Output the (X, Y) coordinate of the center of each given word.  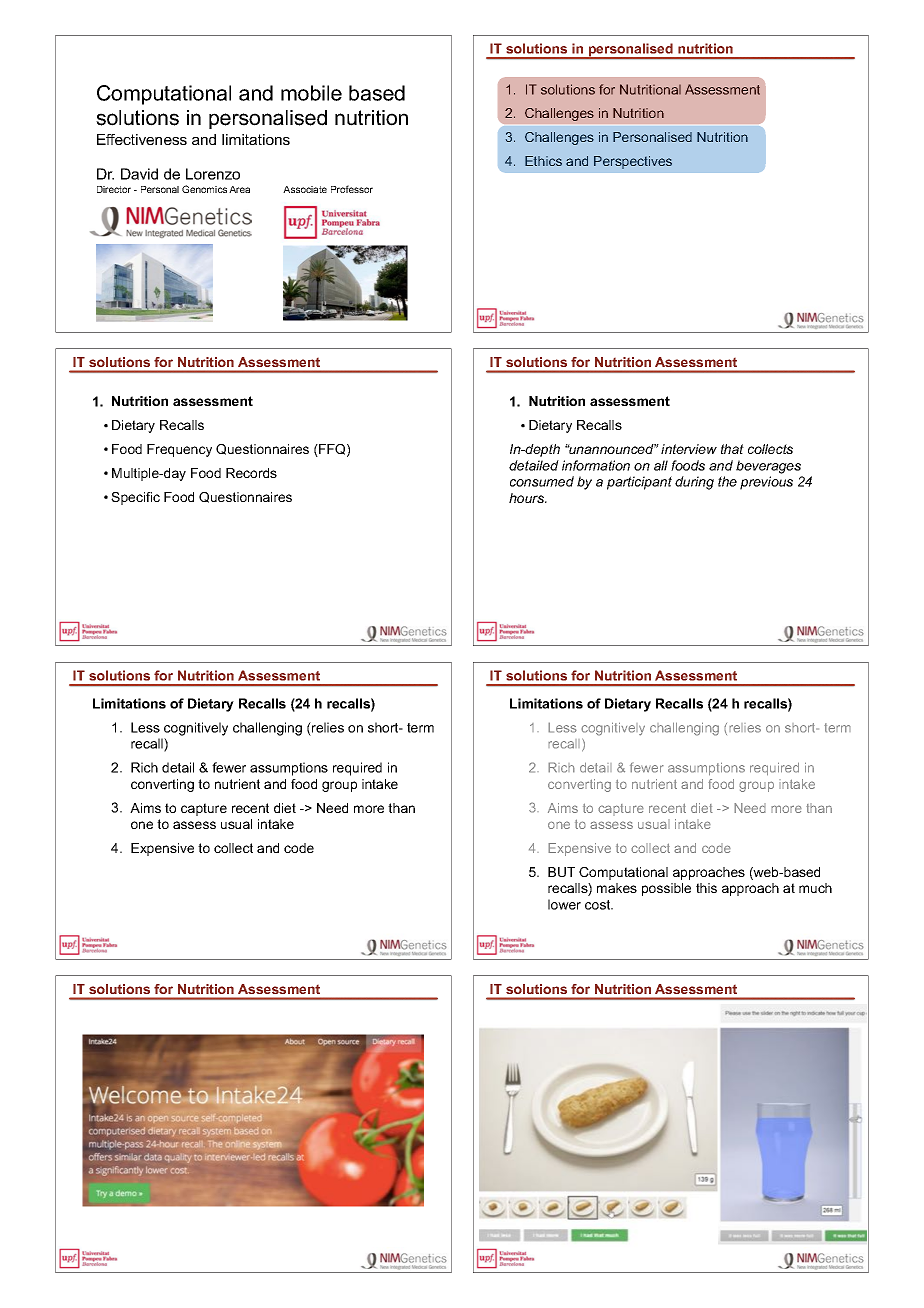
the (727, 481)
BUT (561, 872)
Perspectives (633, 162)
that (732, 449)
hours (527, 498)
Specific (135, 498)
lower (564, 904)
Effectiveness (142, 139)
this (706, 888)
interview (689, 449)
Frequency (179, 450)
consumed (542, 481)
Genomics (204, 189)
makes (617, 888)
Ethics (543, 161)
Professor (352, 189)
